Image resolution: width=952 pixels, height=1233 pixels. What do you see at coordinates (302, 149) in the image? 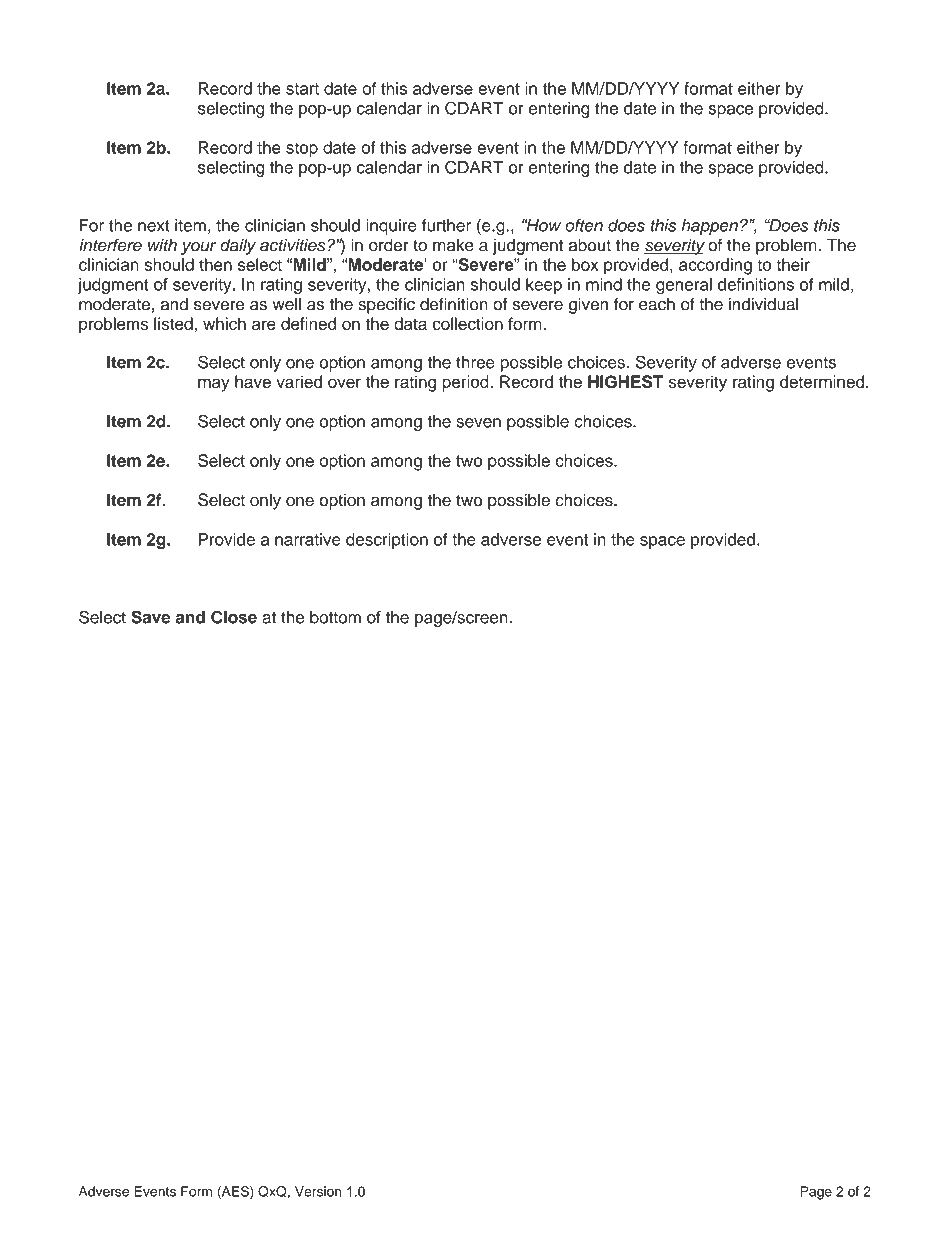
I see `stop` at bounding box center [302, 149].
